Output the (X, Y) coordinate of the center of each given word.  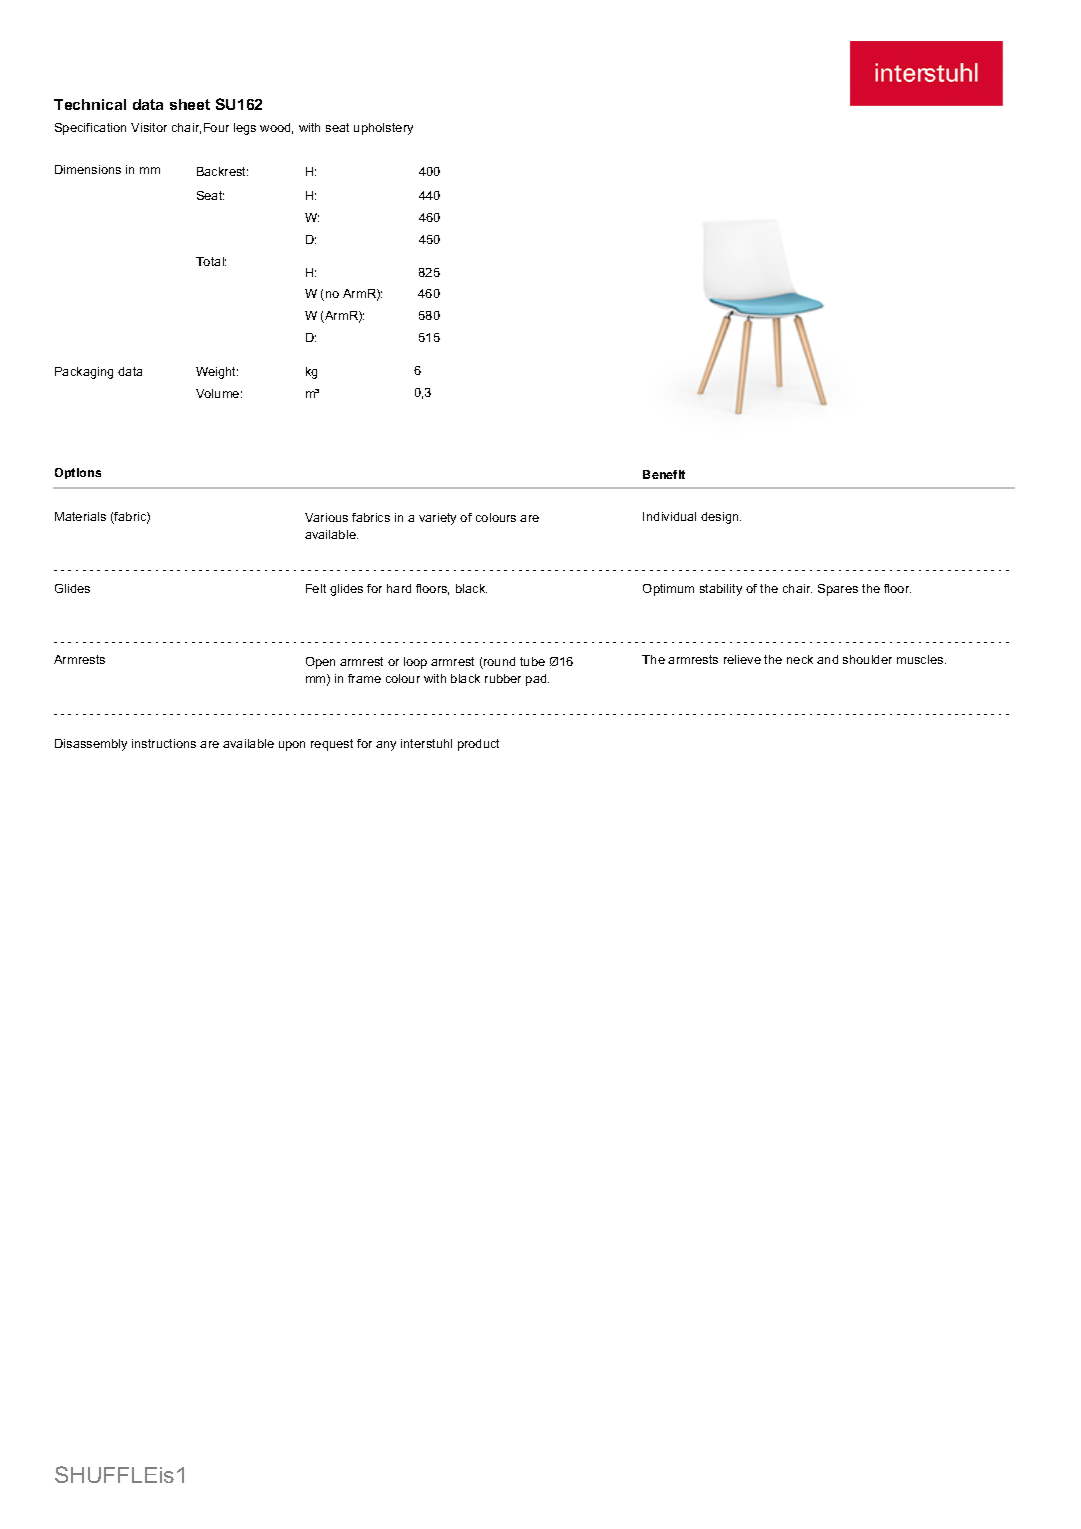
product (478, 745)
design (721, 518)
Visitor (149, 127)
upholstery (383, 129)
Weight (217, 373)
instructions (164, 743)
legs (245, 129)
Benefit (664, 474)
